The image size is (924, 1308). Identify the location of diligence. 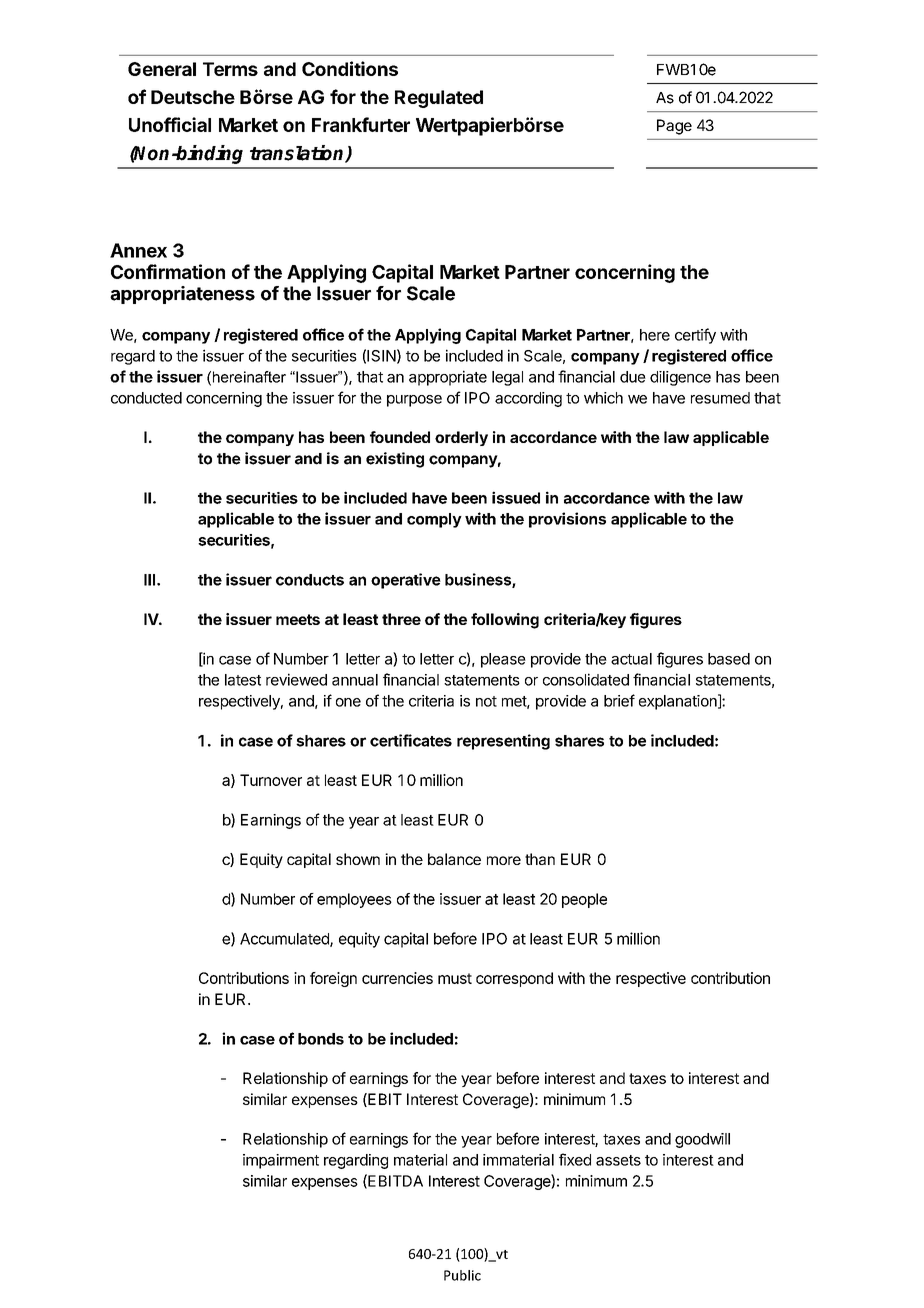
(680, 378).
